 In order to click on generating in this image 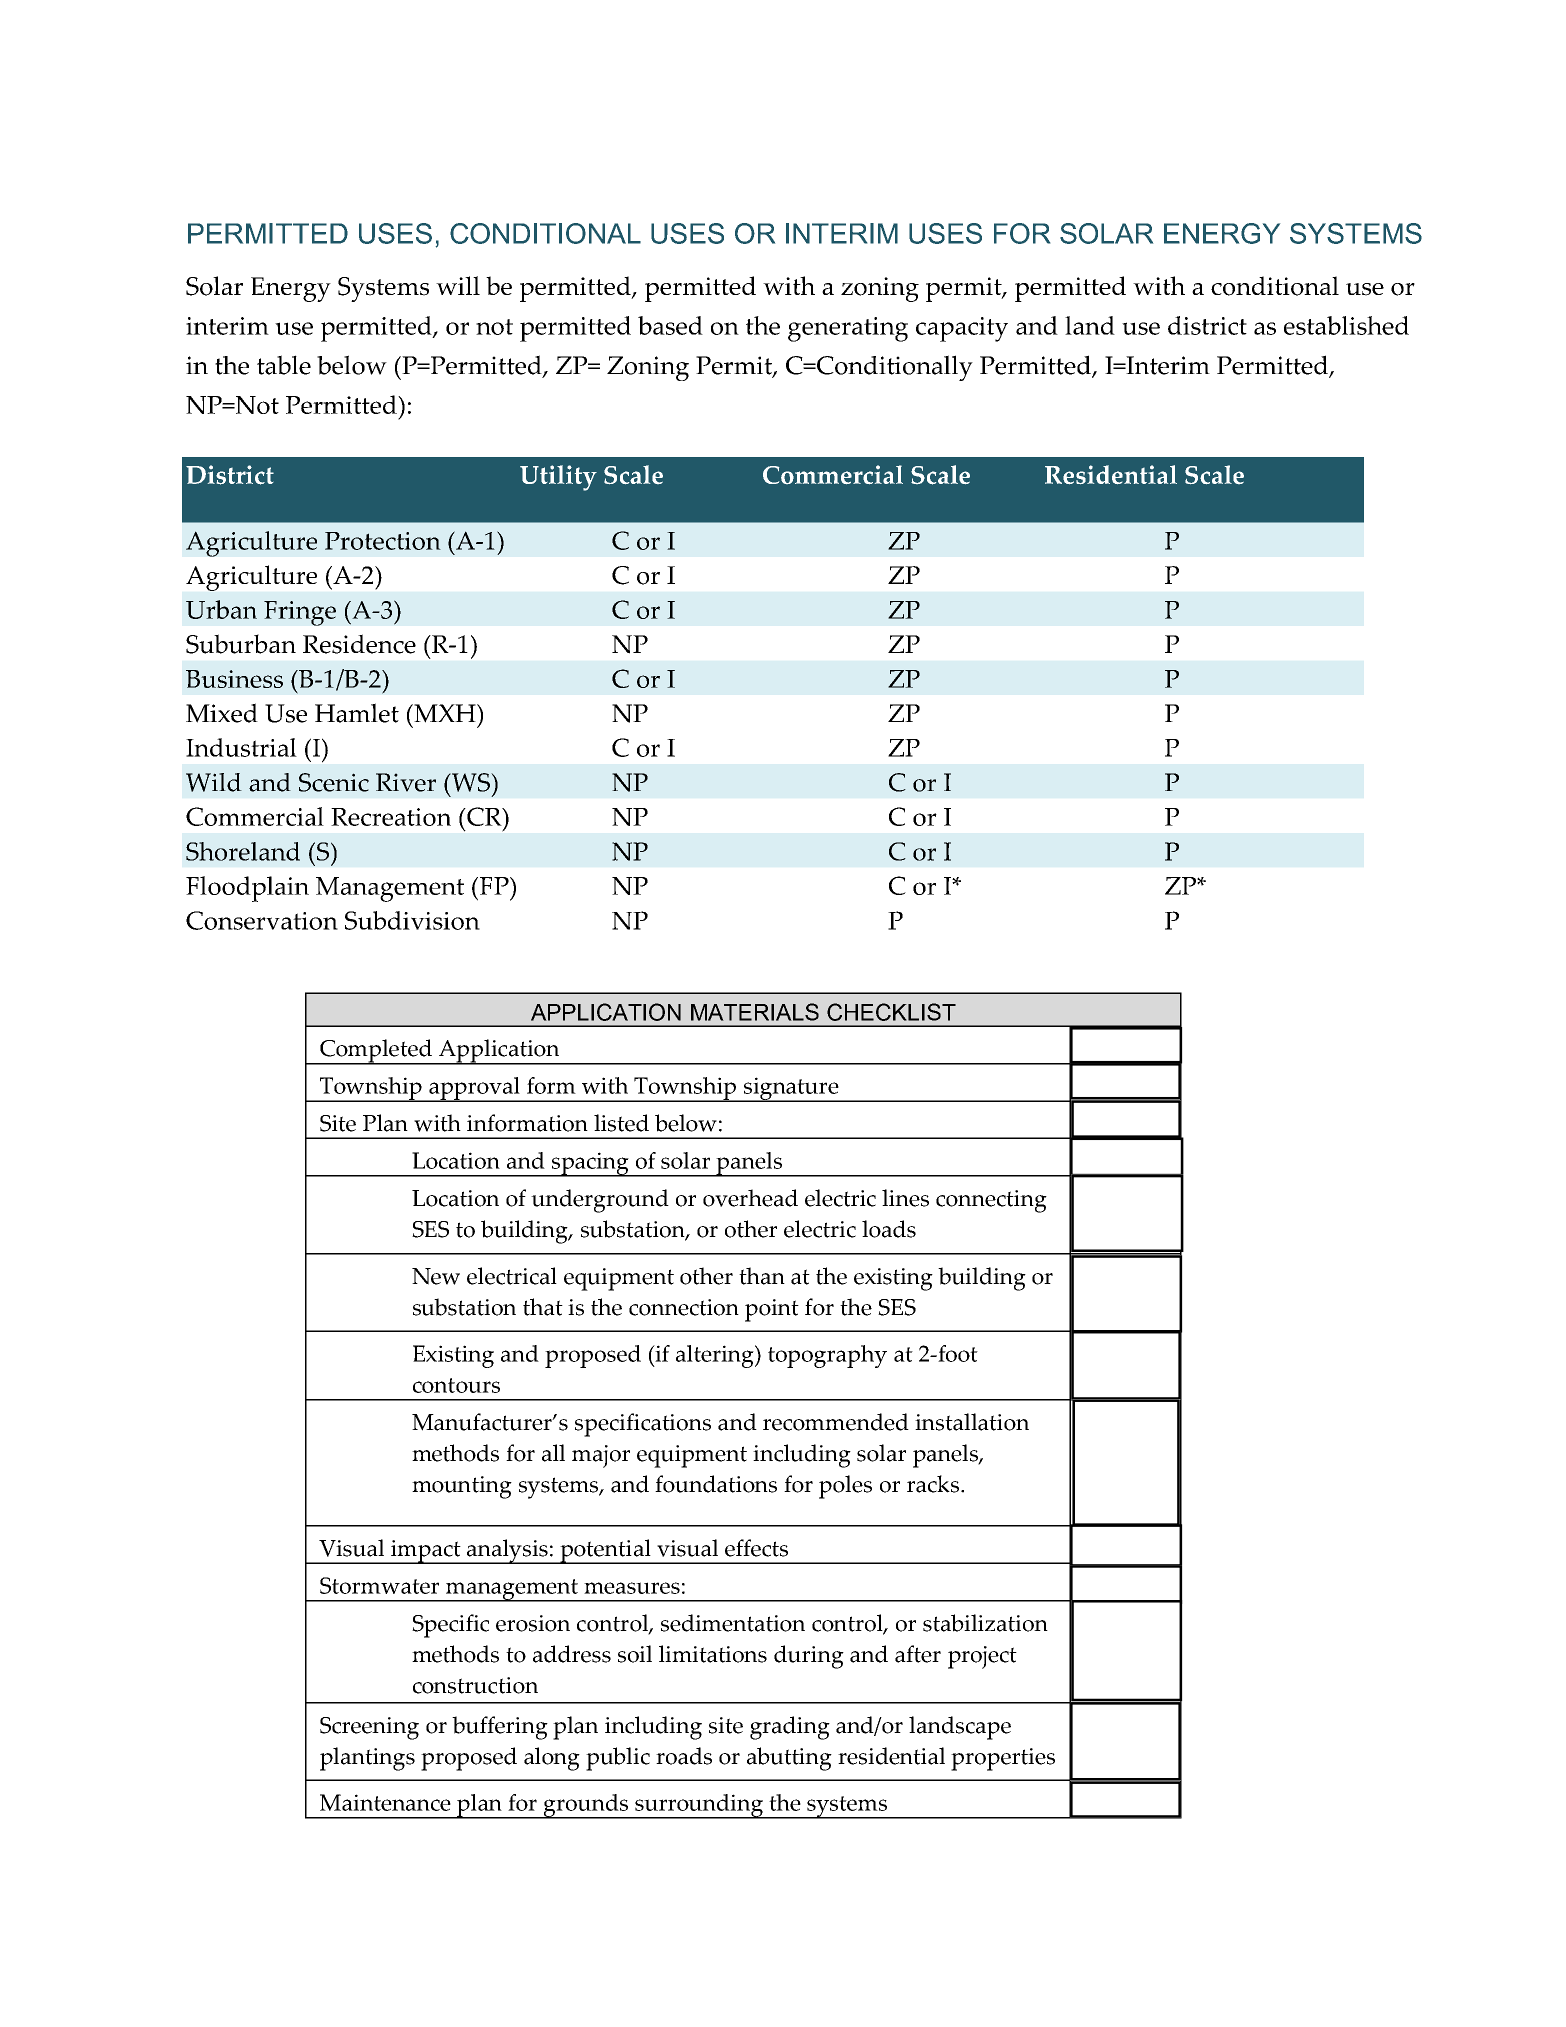, I will do `click(848, 329)`.
